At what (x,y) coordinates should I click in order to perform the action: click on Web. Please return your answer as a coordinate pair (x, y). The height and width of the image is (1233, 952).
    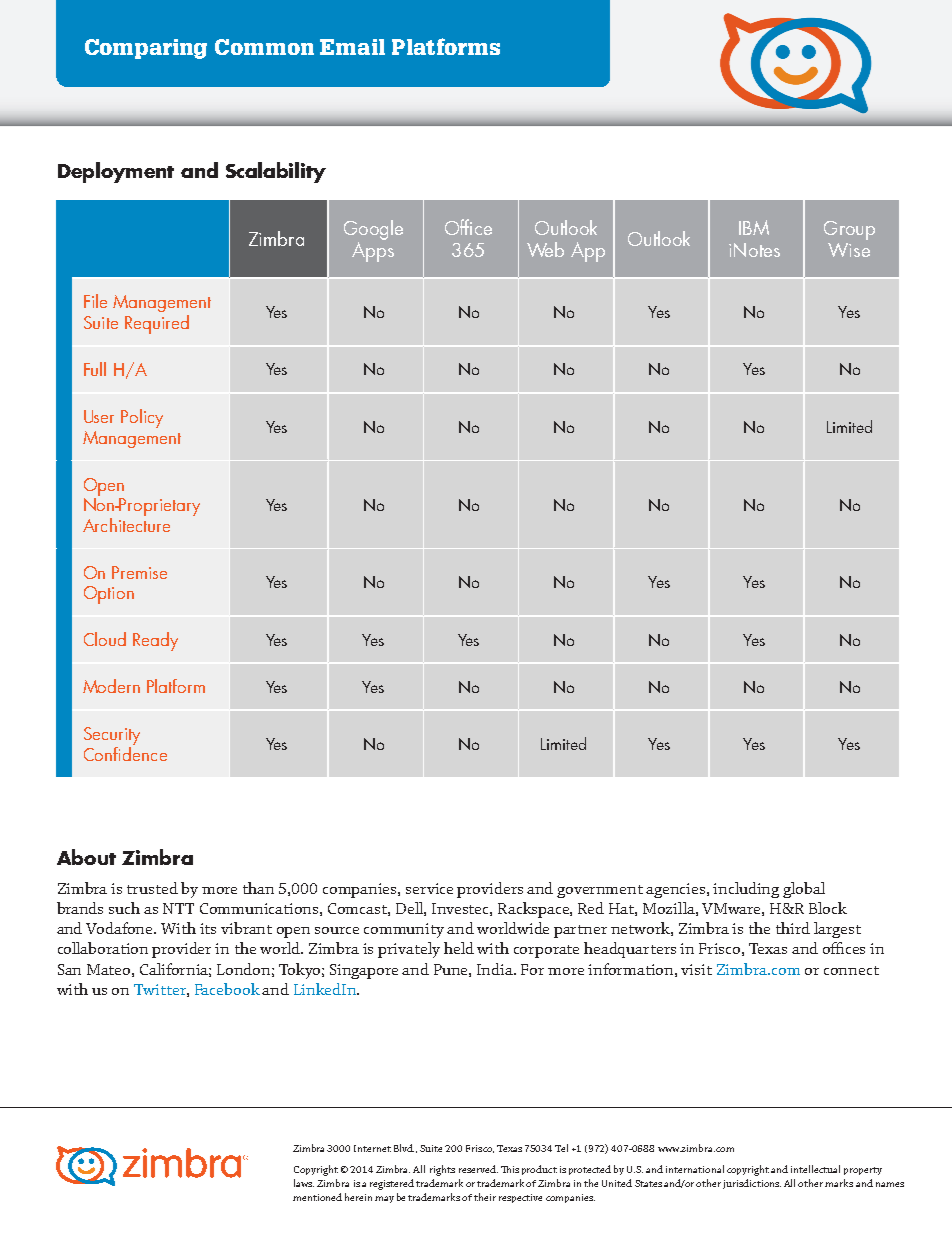
    Looking at the image, I should click on (545, 249).
